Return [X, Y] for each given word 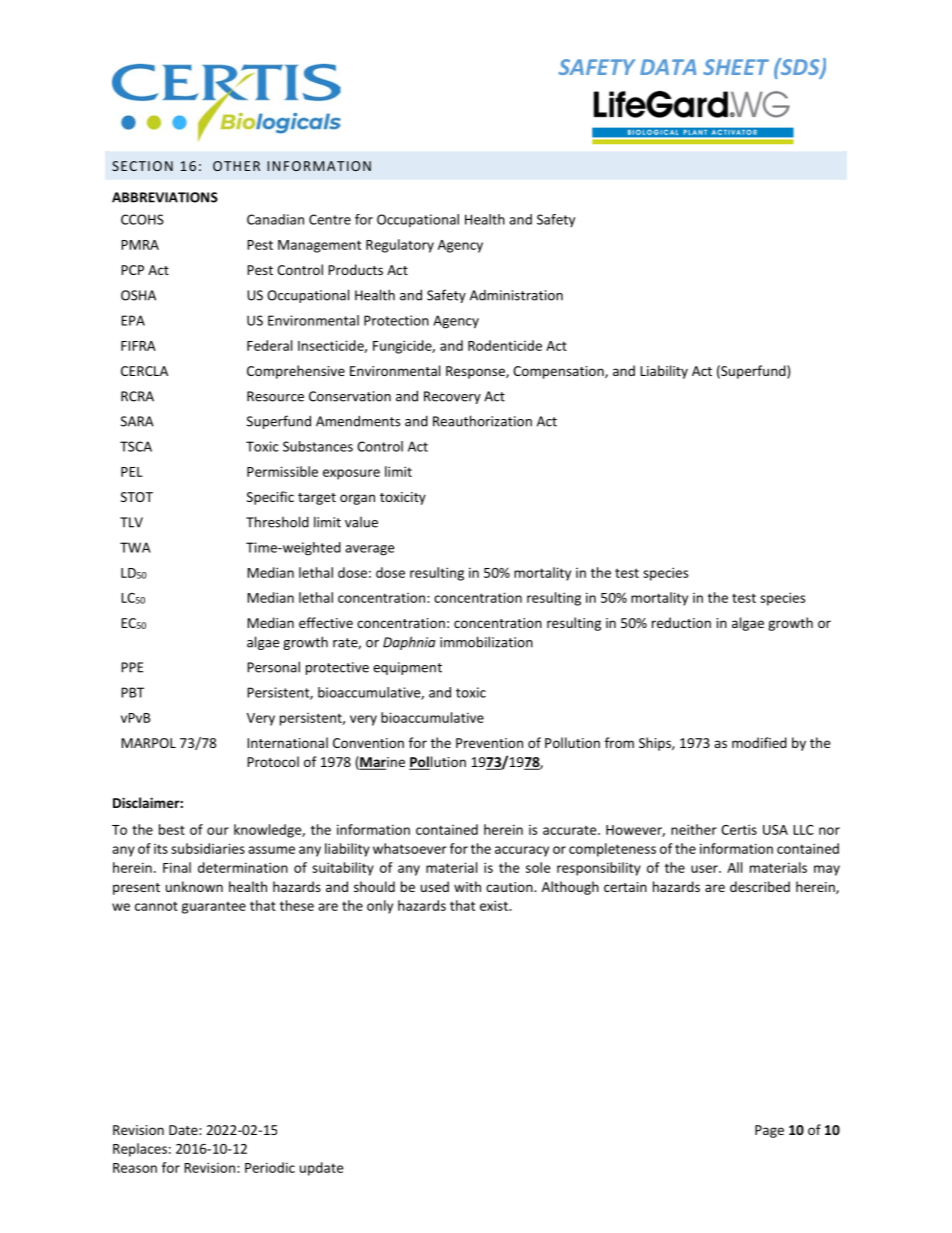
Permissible [282, 471]
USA [775, 830]
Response [476, 372]
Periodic [270, 1167]
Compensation [559, 372]
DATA [668, 67]
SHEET [736, 67]
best [172, 829]
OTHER [236, 166]
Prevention [489, 743]
